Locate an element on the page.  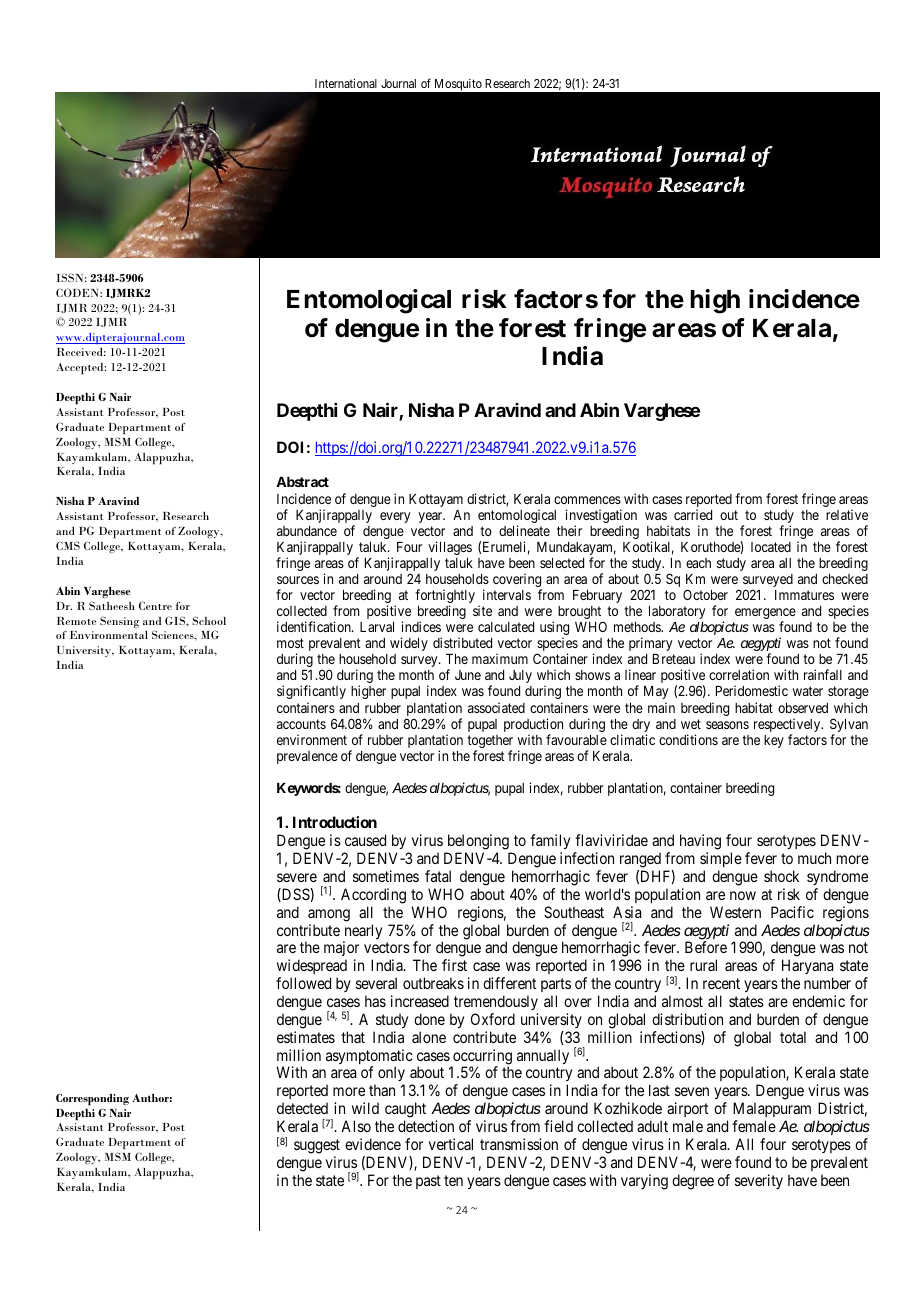
vertical is located at coordinates (451, 1144).
